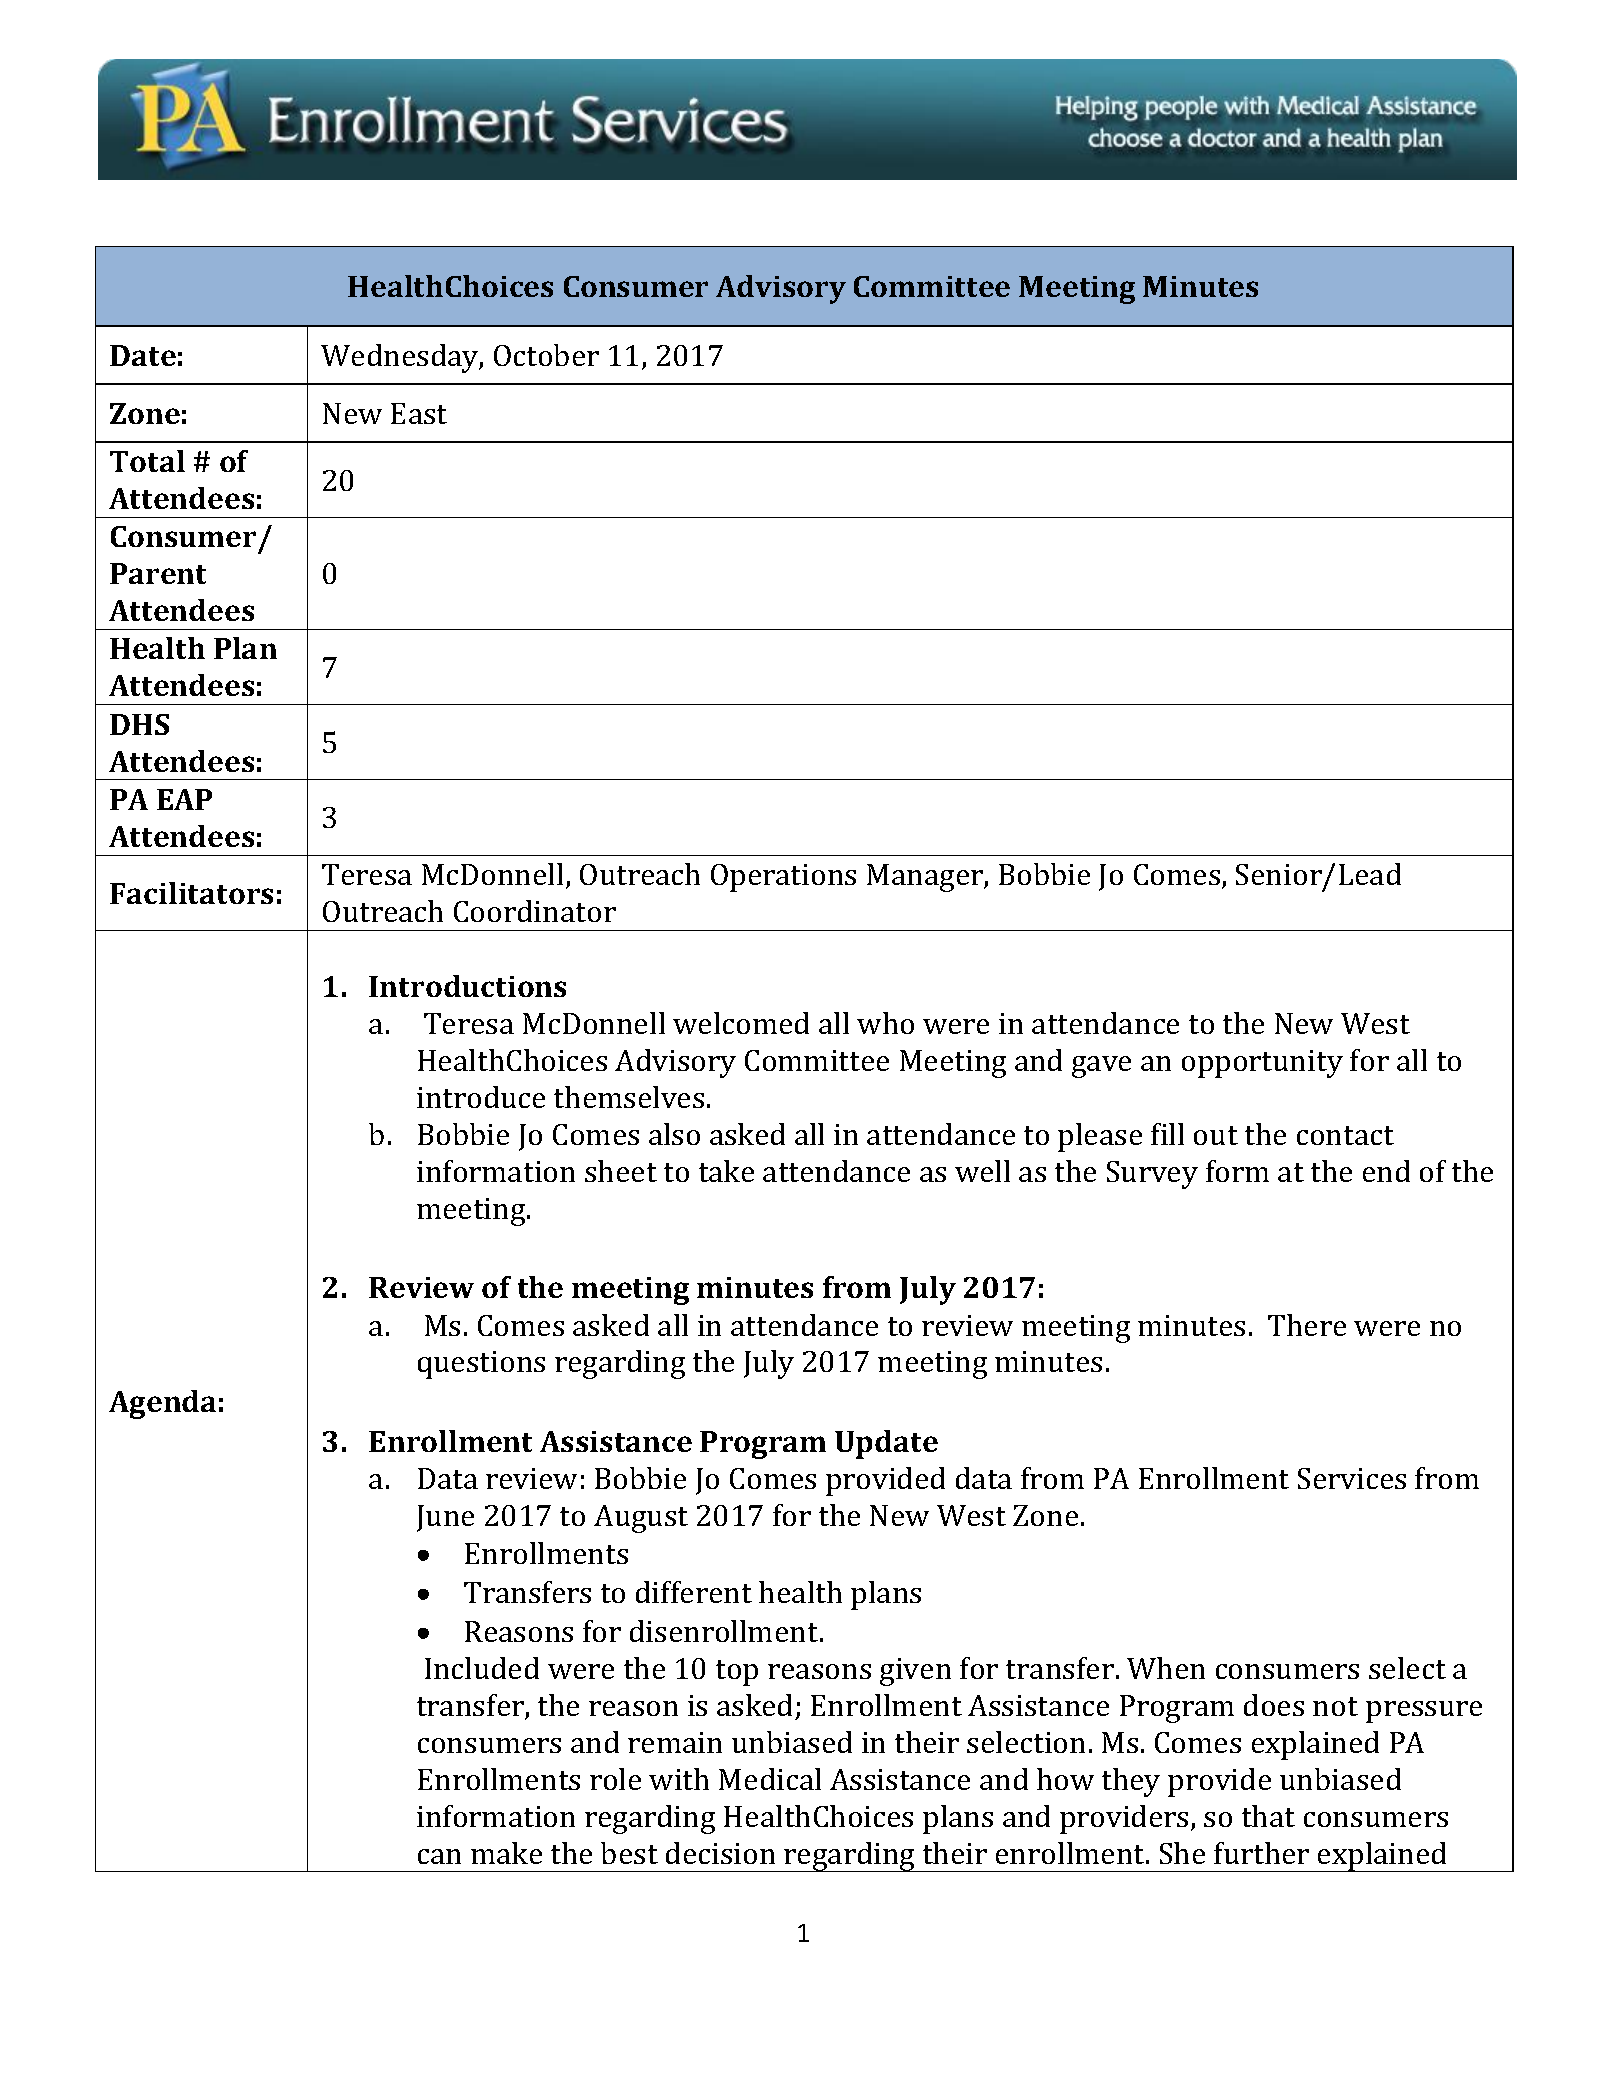  What do you see at coordinates (783, 878) in the document?
I see `Operations` at bounding box center [783, 878].
